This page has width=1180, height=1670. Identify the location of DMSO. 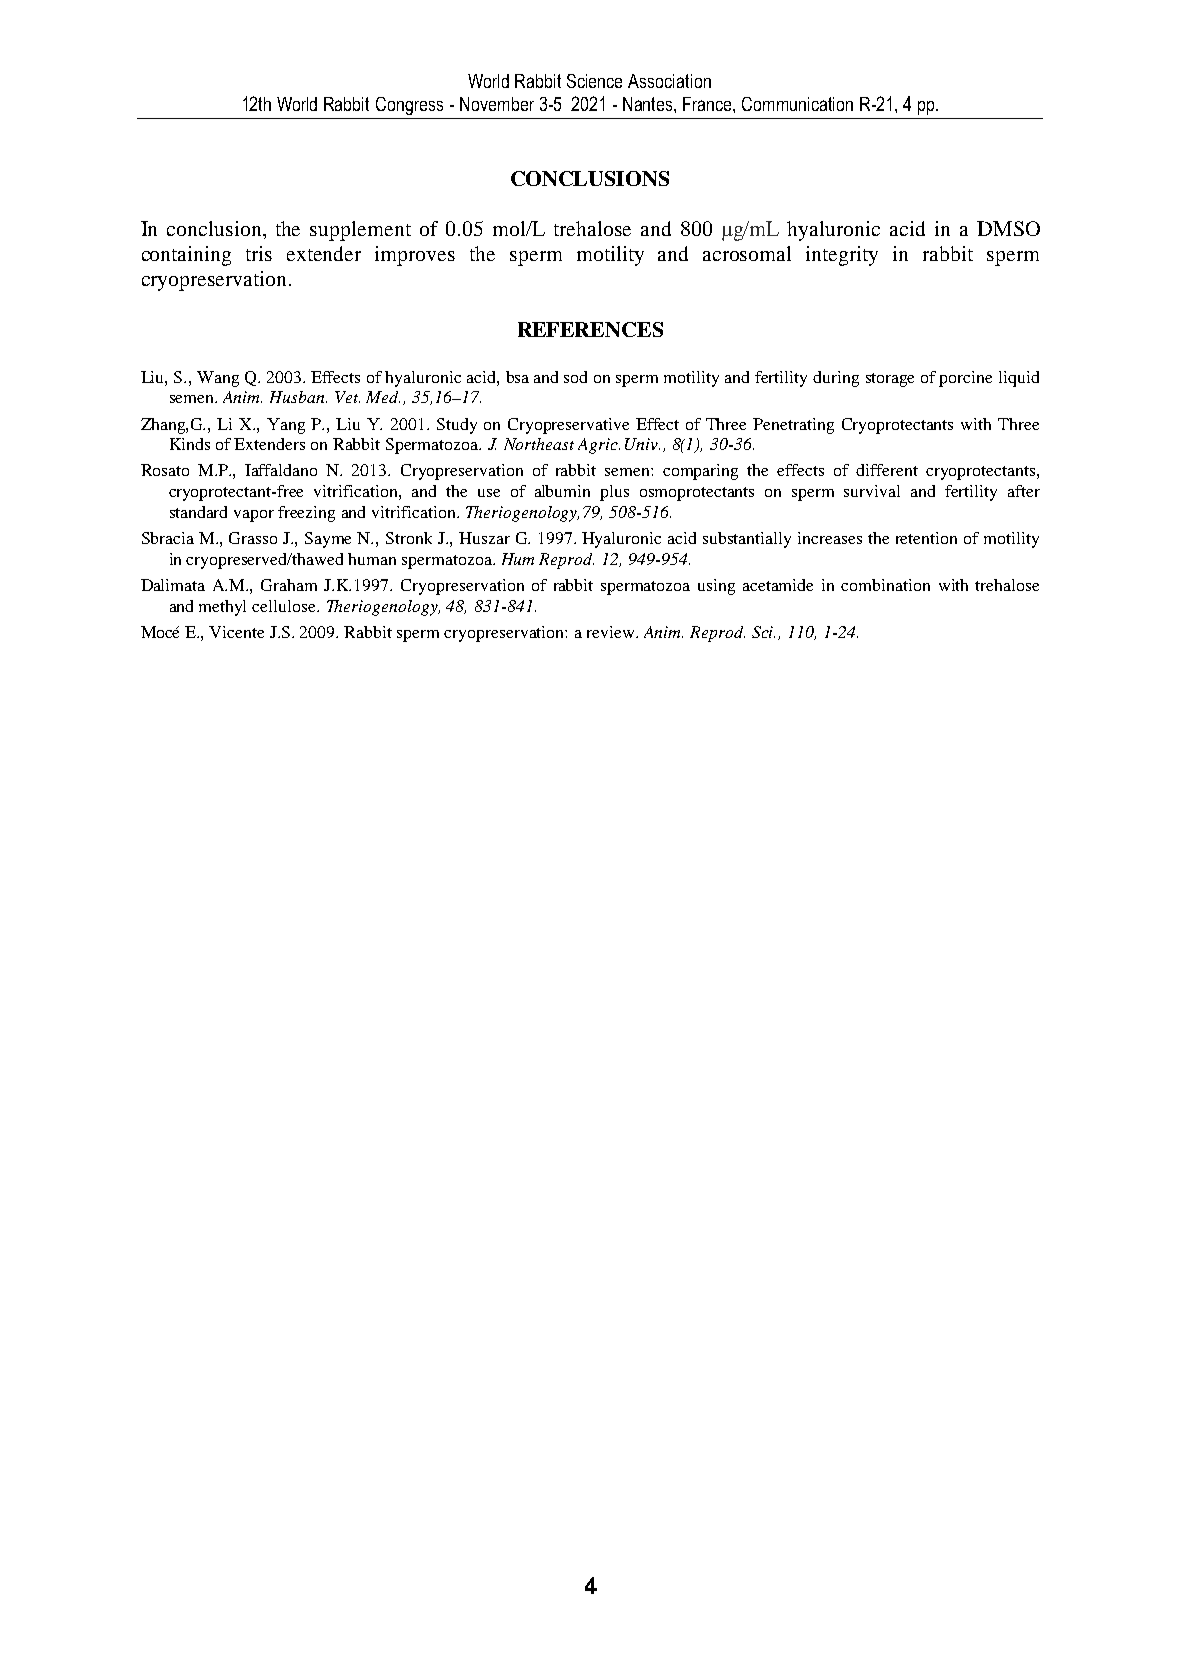
(1008, 228).
